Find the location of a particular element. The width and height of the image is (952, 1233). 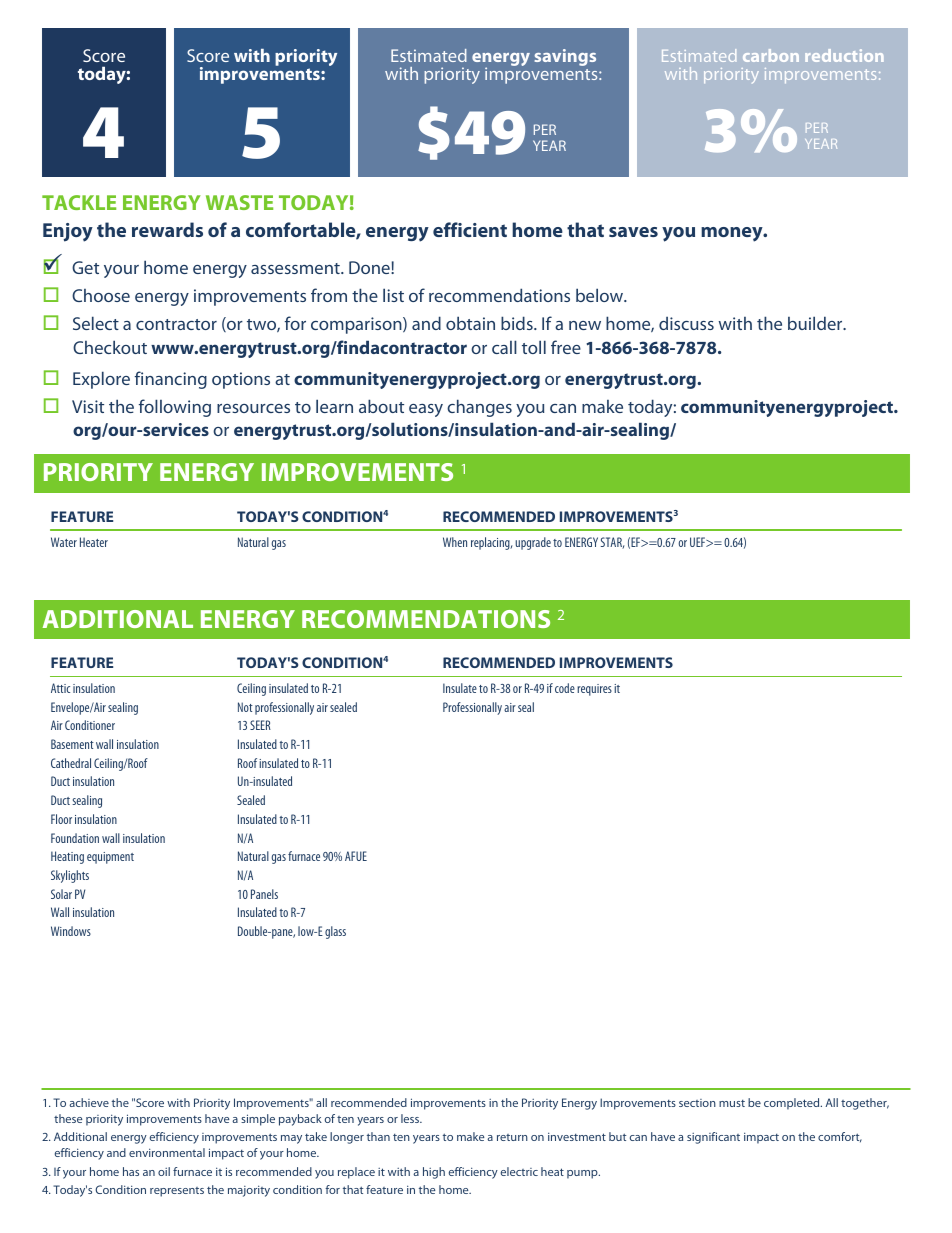

high is located at coordinates (434, 1173).
